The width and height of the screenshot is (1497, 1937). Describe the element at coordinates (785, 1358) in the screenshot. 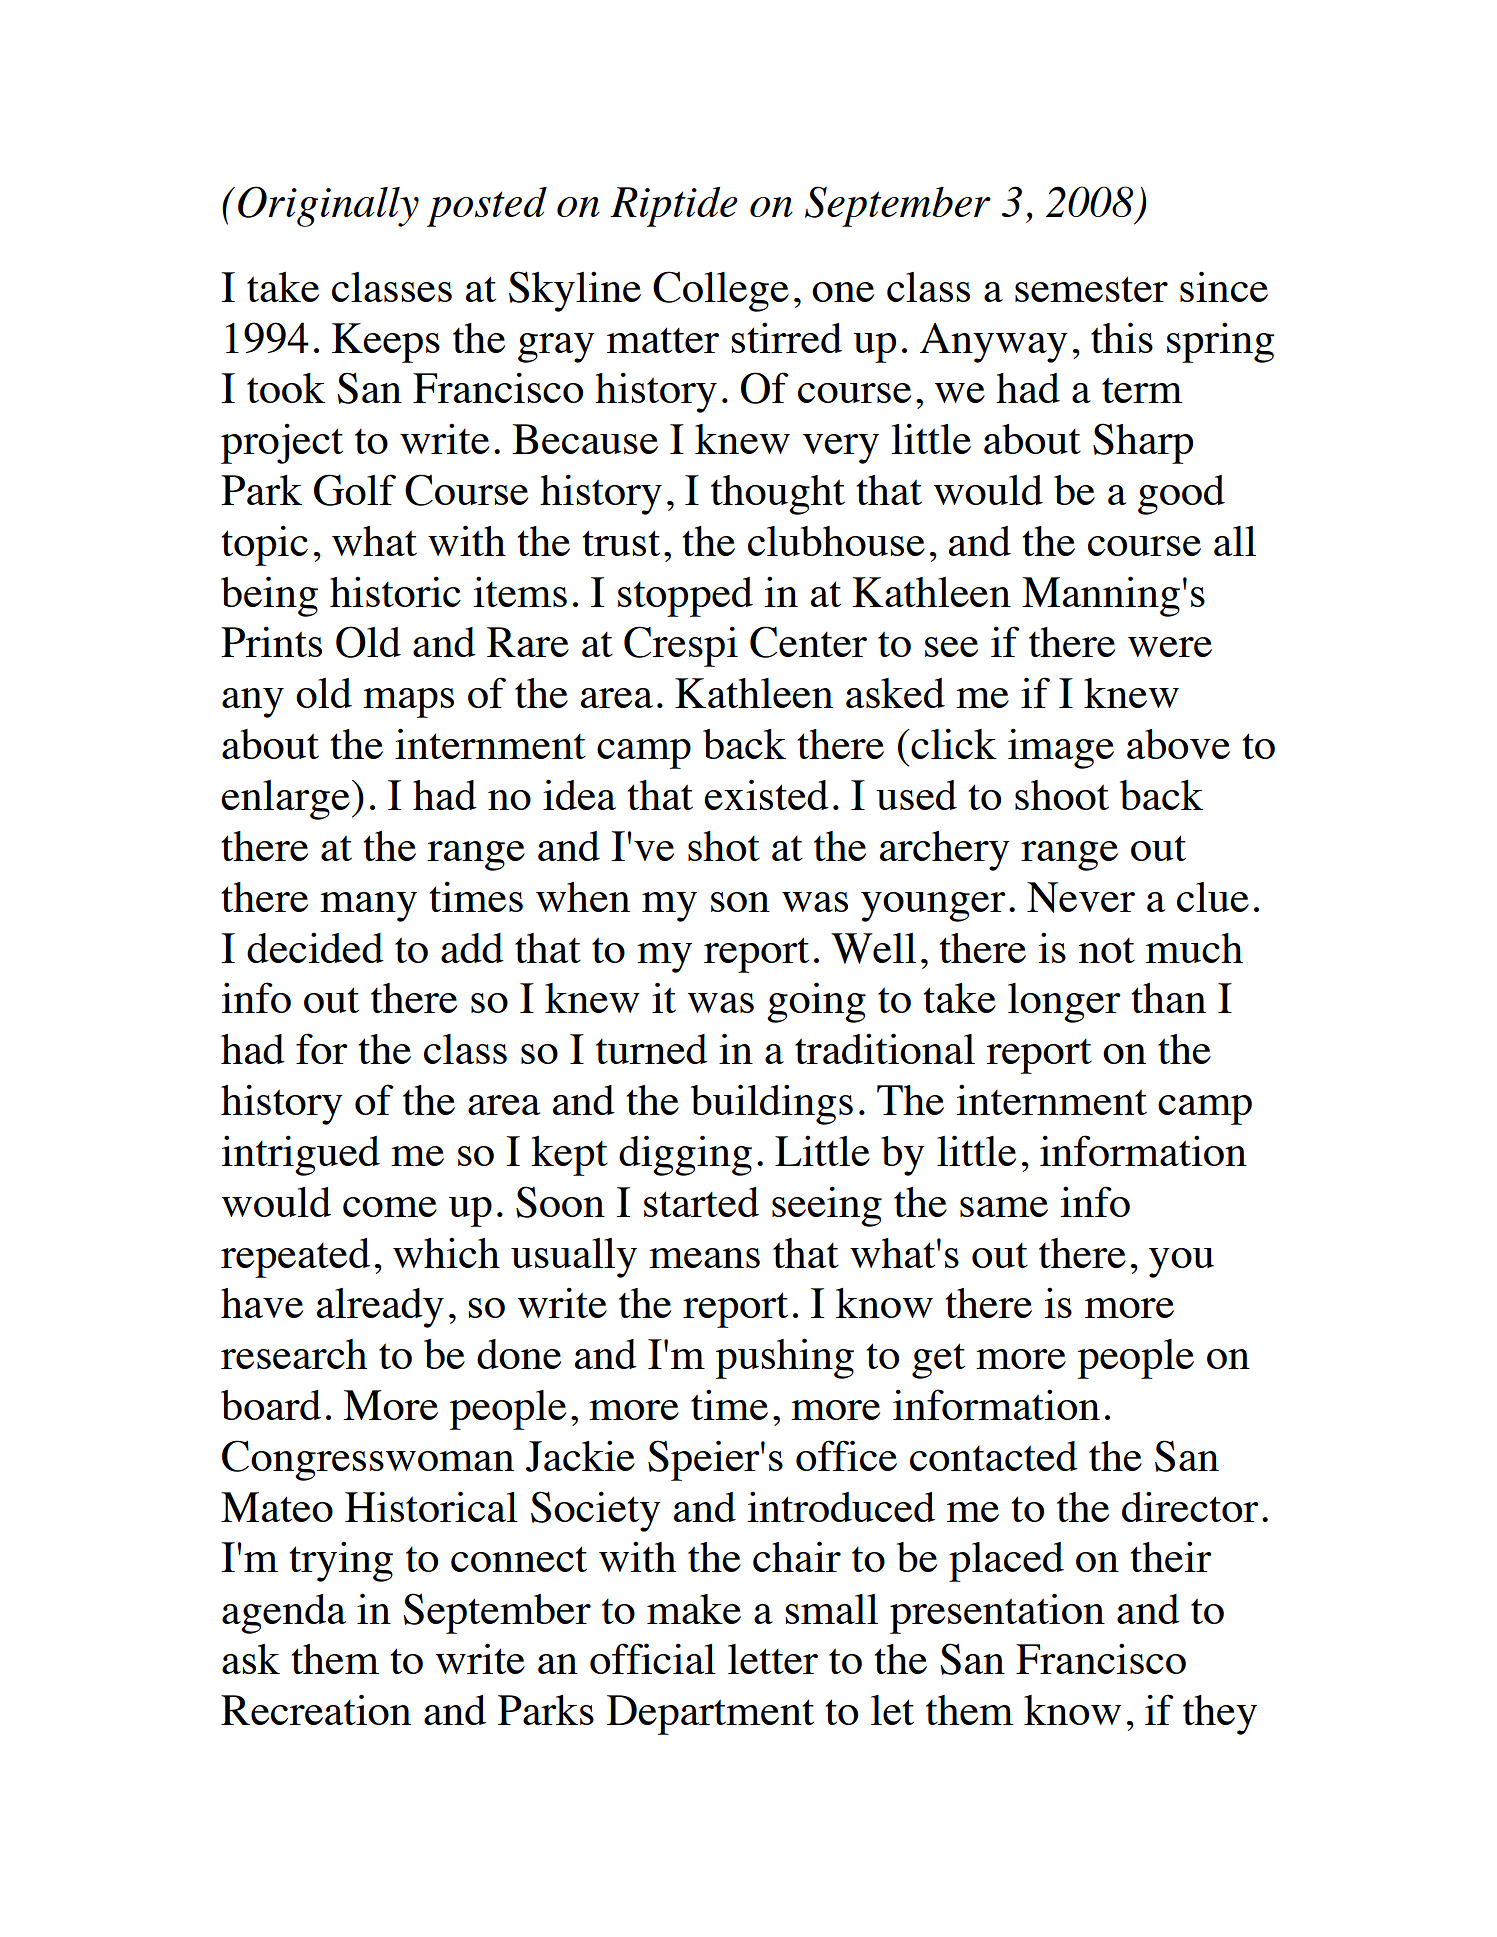

I see `pushing` at that location.
